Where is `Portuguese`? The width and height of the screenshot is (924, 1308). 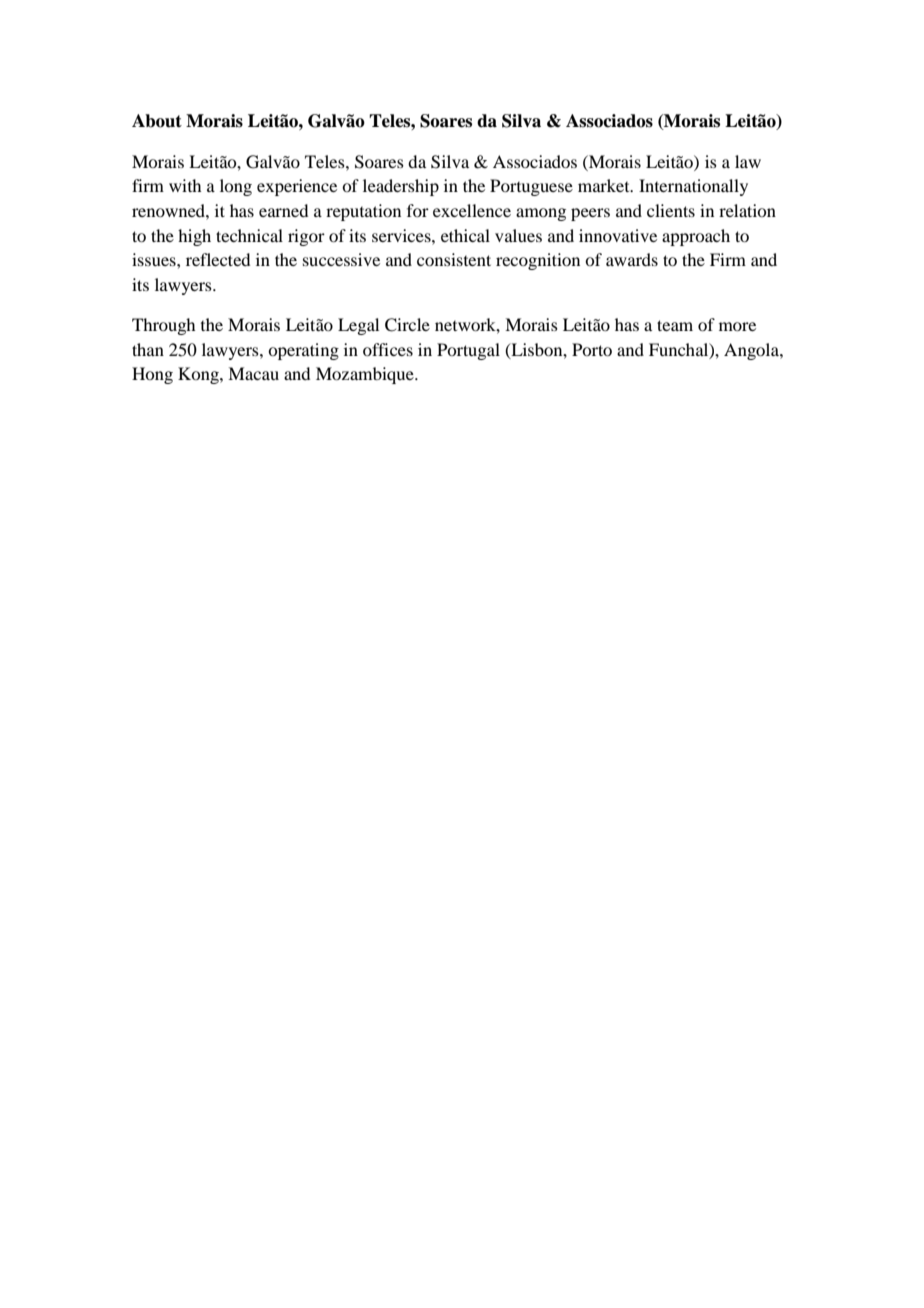 Portuguese is located at coordinates (531, 187).
